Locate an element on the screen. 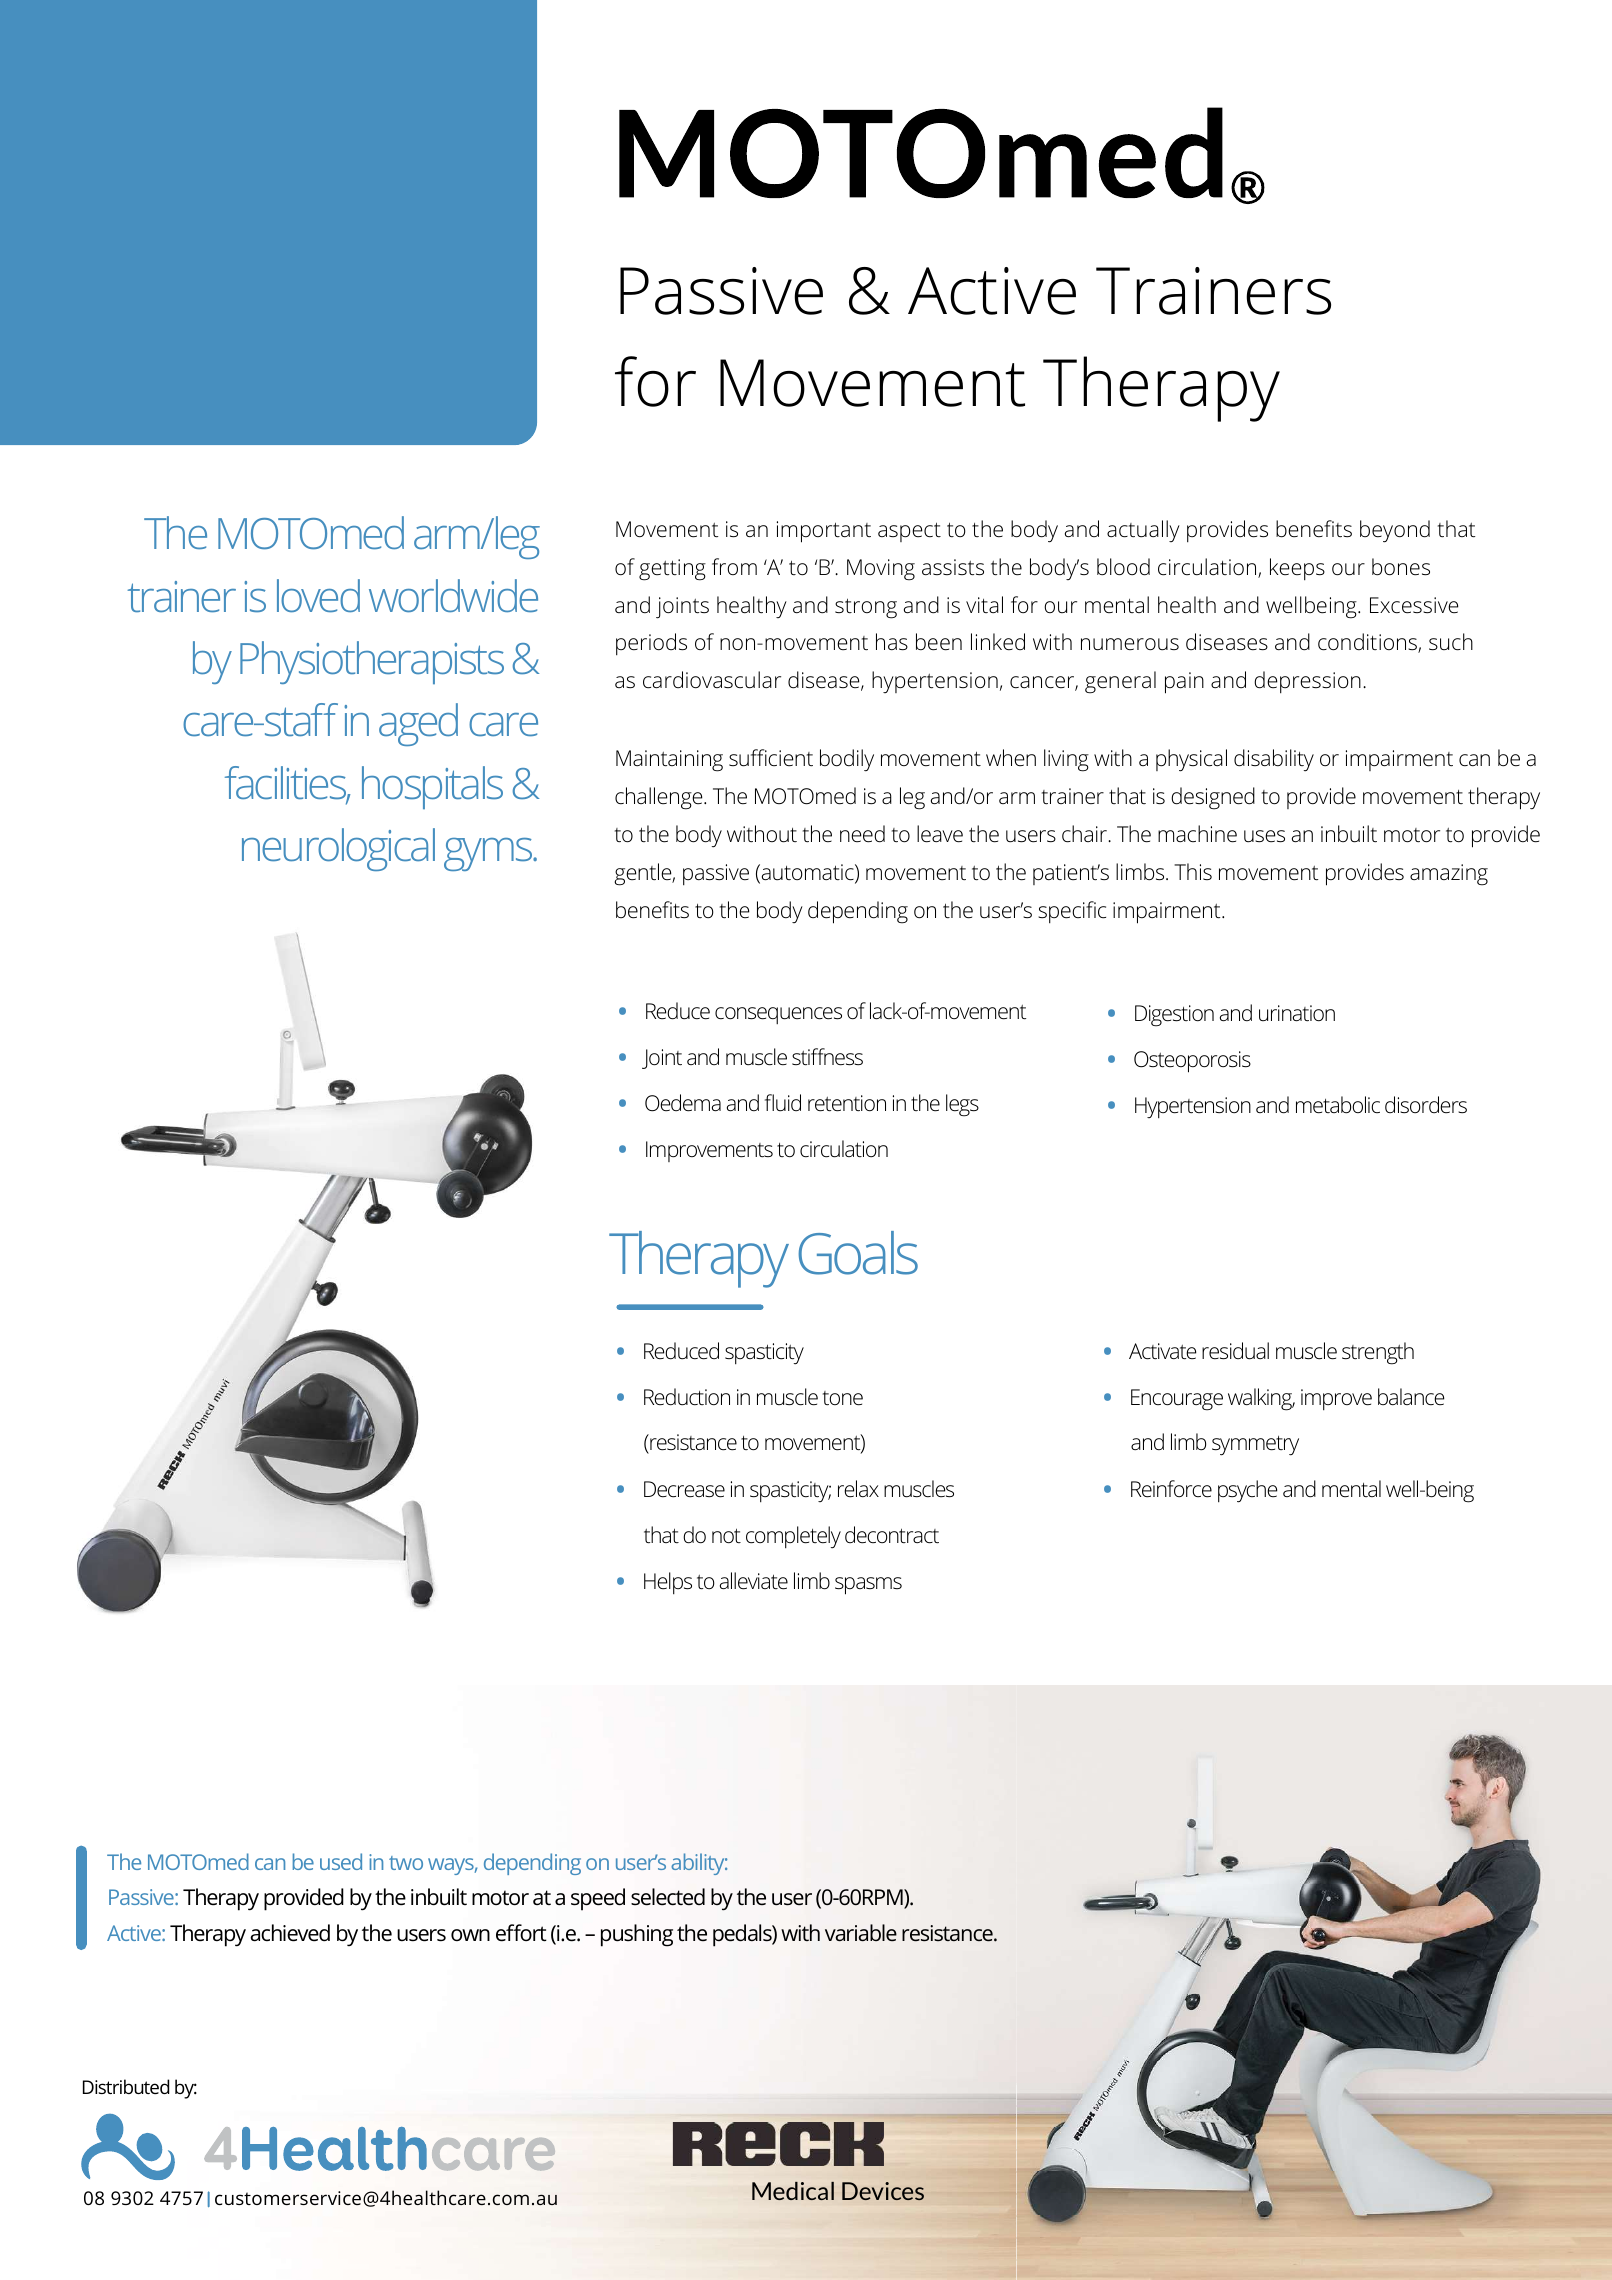 Image resolution: width=1612 pixels, height=2280 pixels. Devices is located at coordinates (883, 2191).
